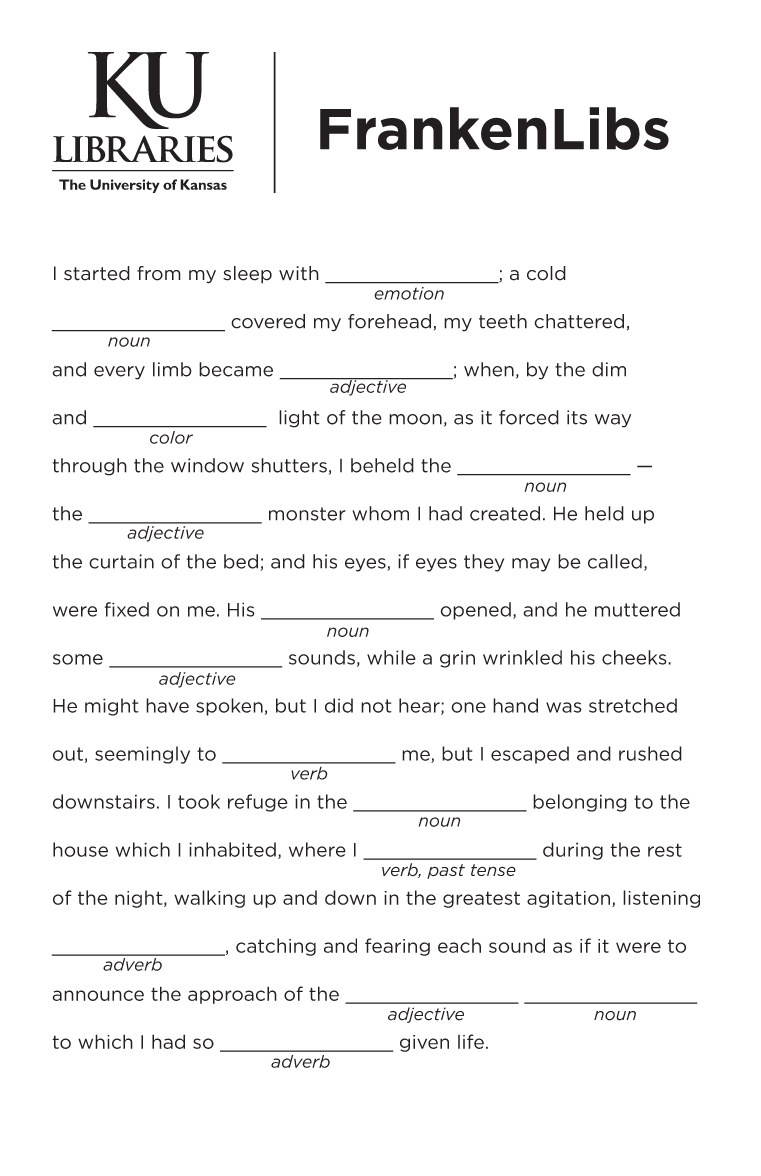 The width and height of the page is (761, 1176). Describe the element at coordinates (78, 659) in the page. I see `some` at that location.
